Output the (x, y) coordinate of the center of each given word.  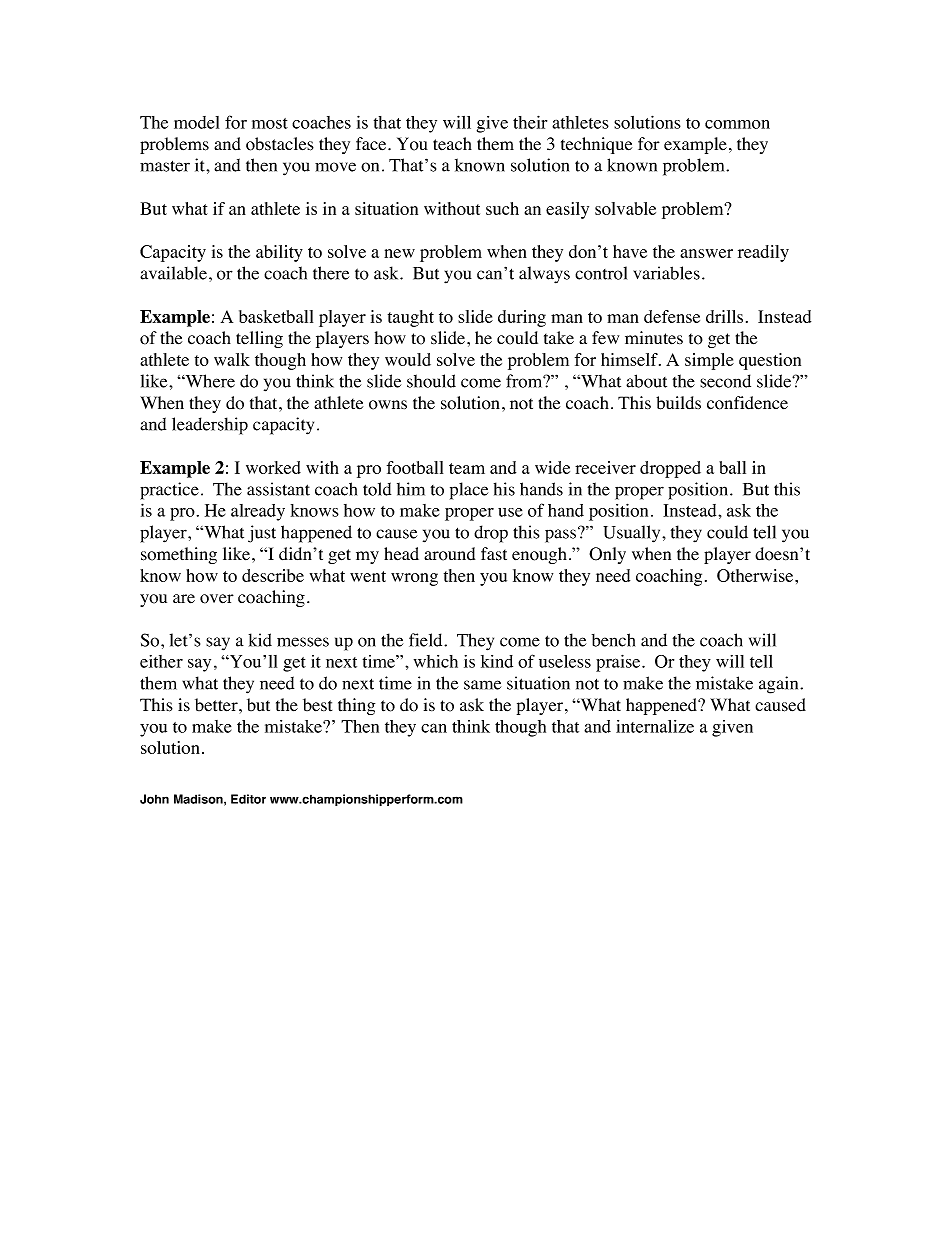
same (482, 685)
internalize (655, 726)
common (737, 124)
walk (232, 359)
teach (452, 144)
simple (709, 361)
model (196, 122)
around (449, 554)
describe (273, 575)
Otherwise (756, 575)
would (408, 359)
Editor (248, 799)
